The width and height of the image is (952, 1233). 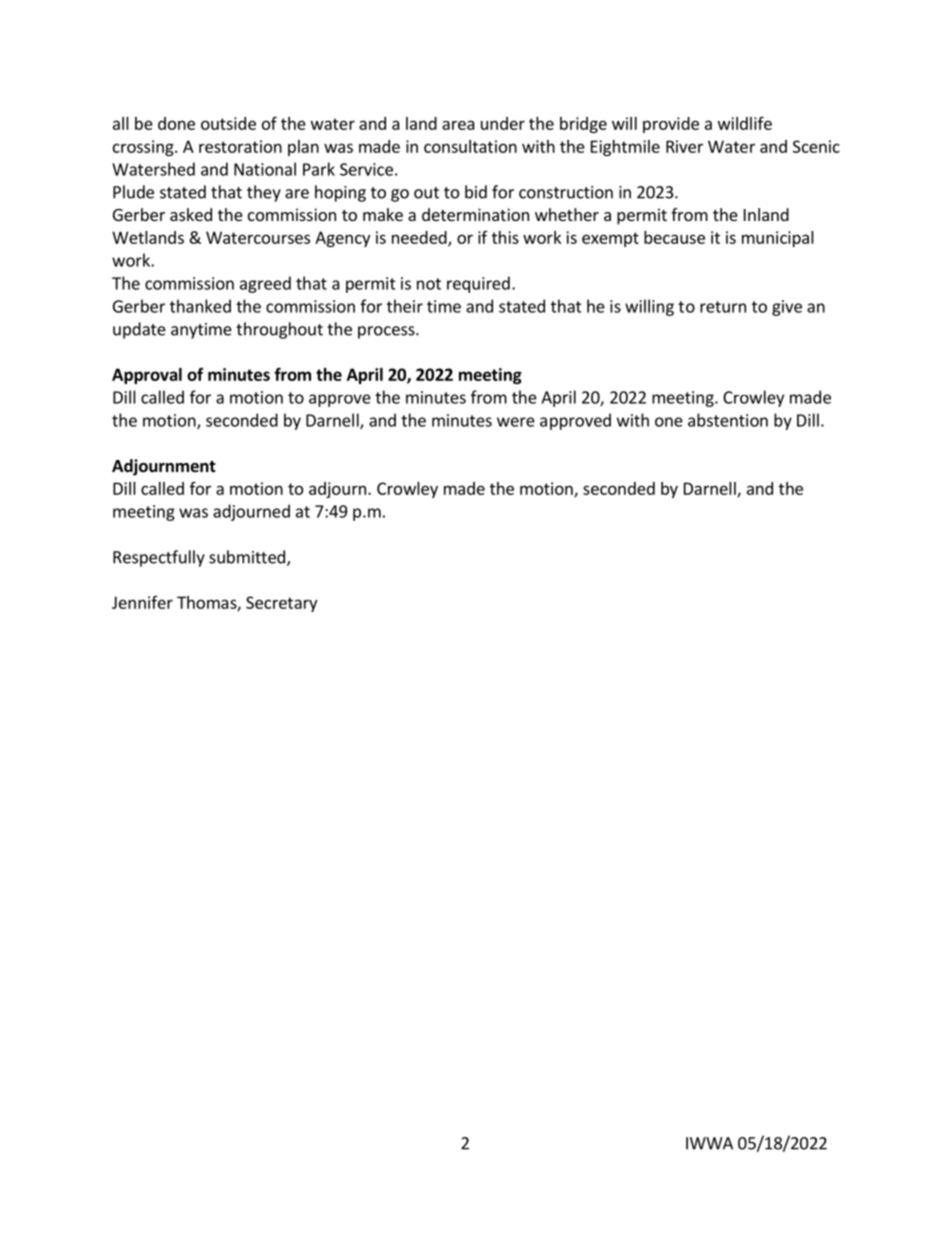 I want to click on agreed, so click(x=265, y=284).
